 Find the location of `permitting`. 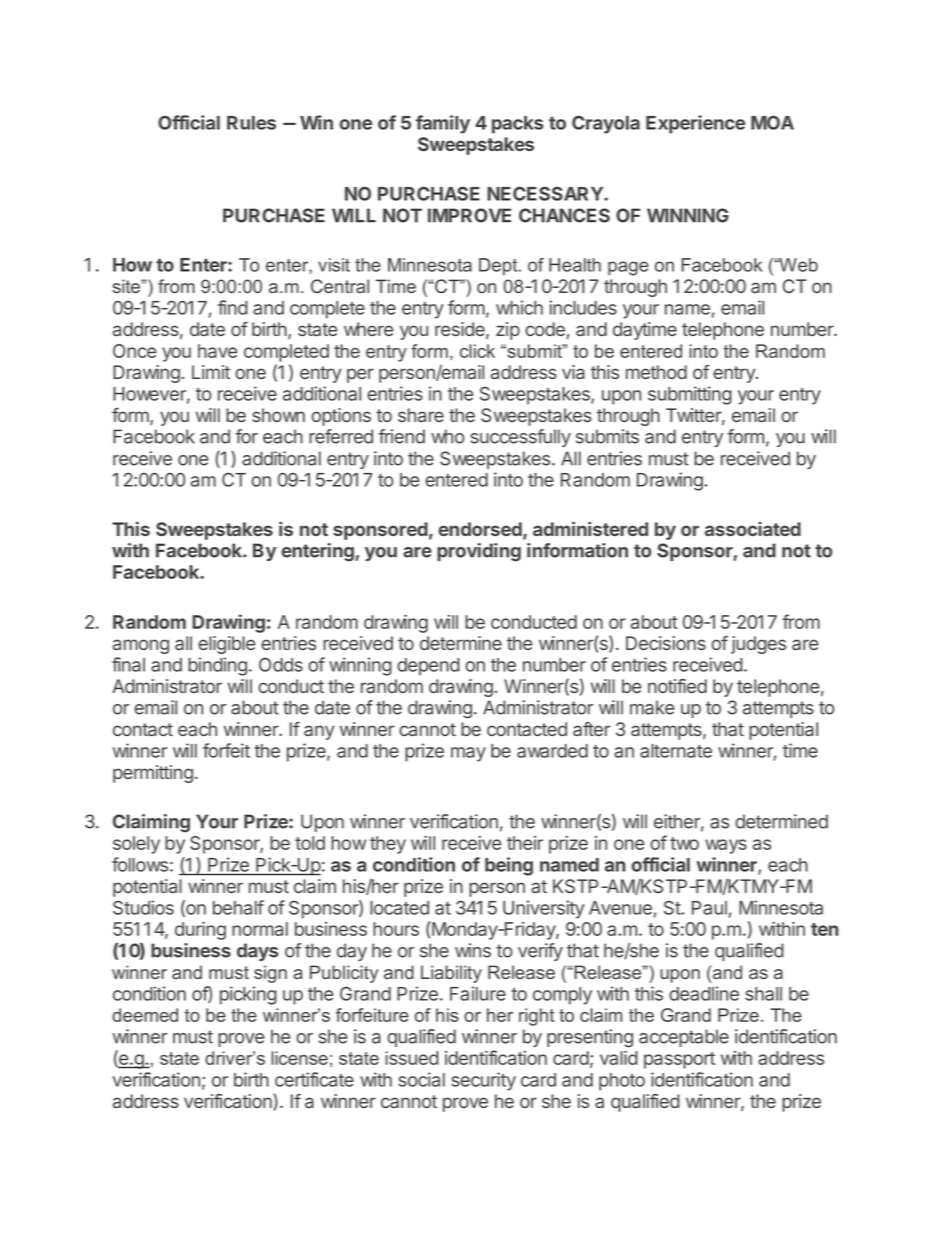

permitting is located at coordinates (153, 774).
